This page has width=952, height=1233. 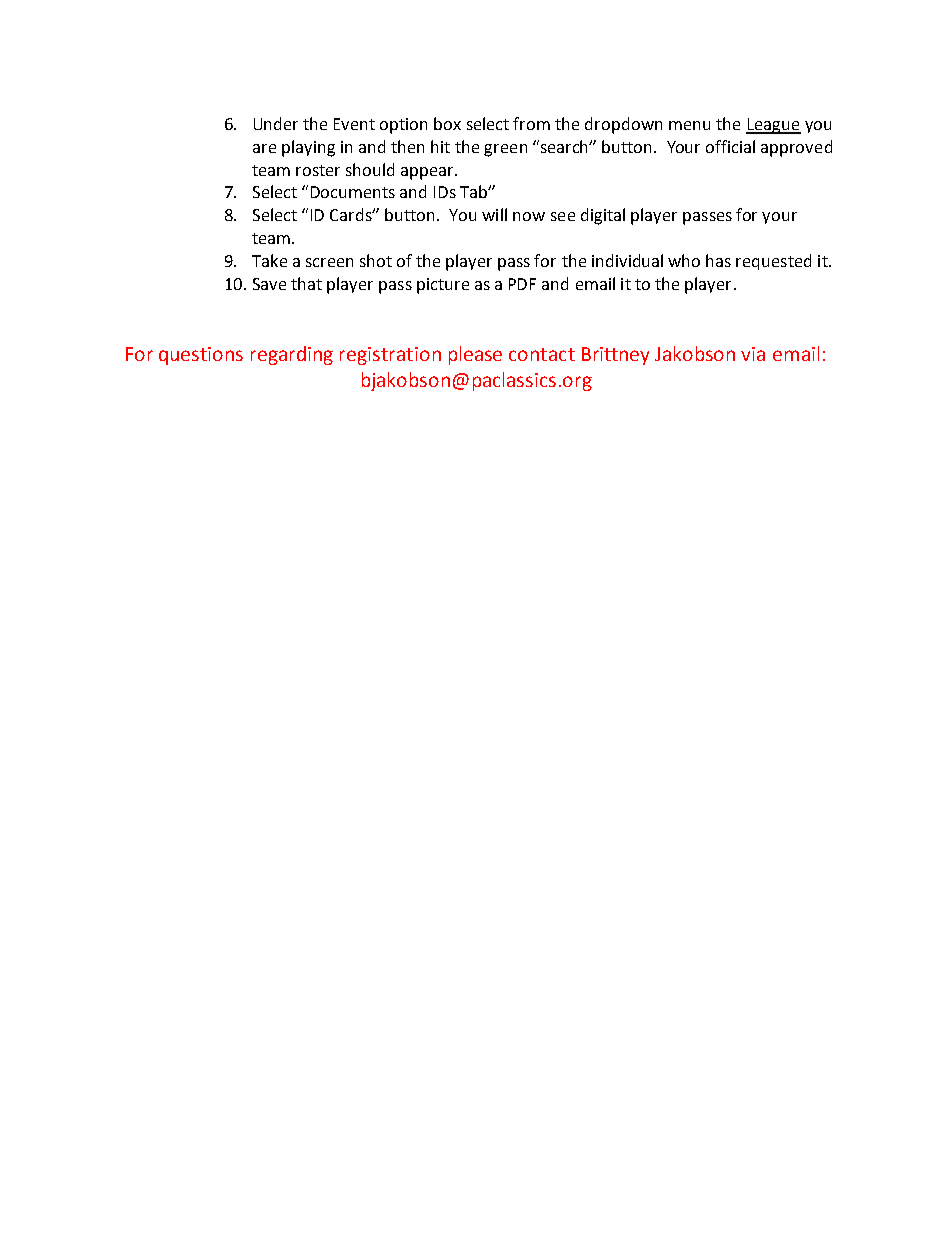 I want to click on Under, so click(x=276, y=123).
